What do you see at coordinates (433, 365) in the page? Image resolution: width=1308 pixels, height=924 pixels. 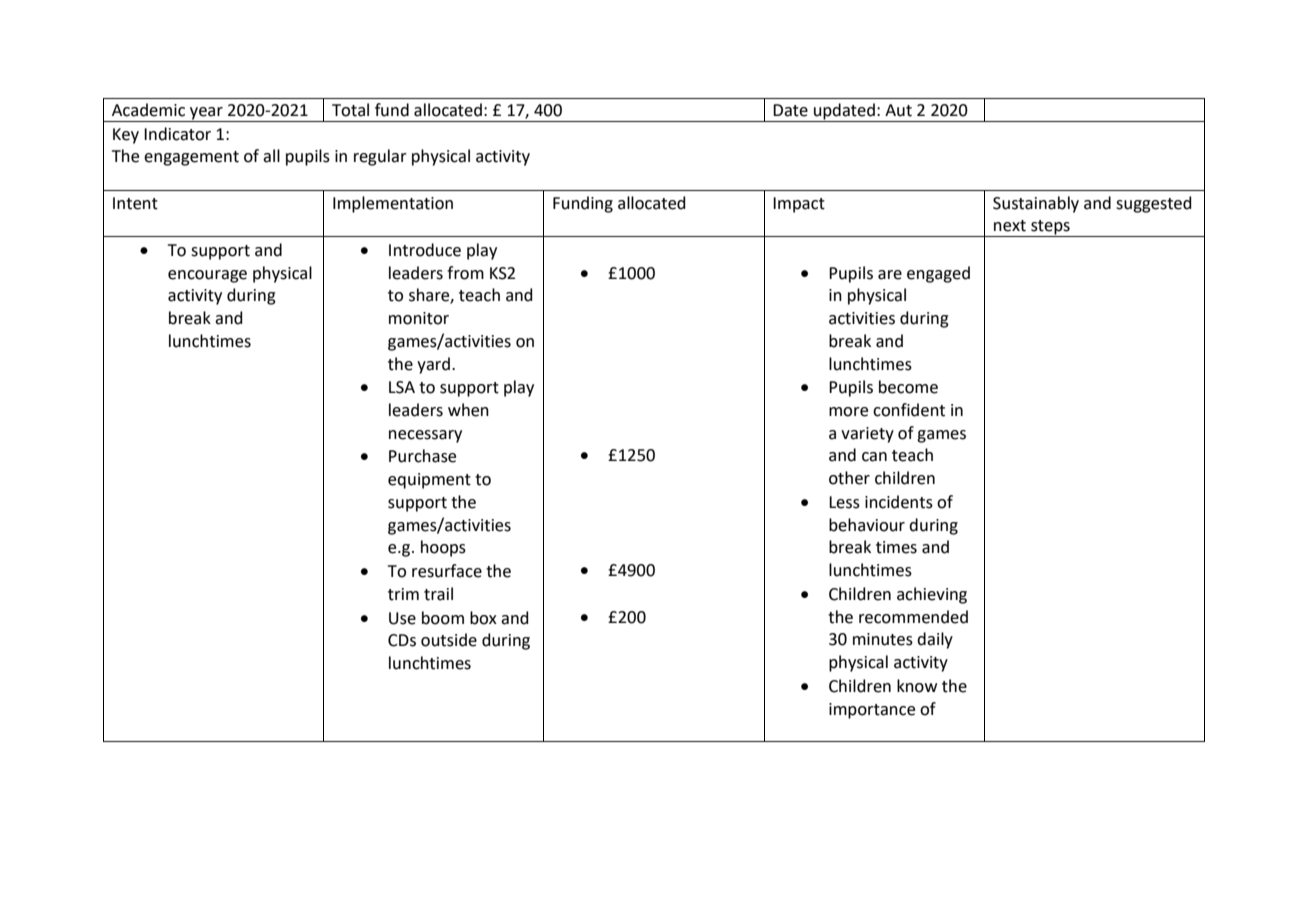 I see `yard` at bounding box center [433, 365].
